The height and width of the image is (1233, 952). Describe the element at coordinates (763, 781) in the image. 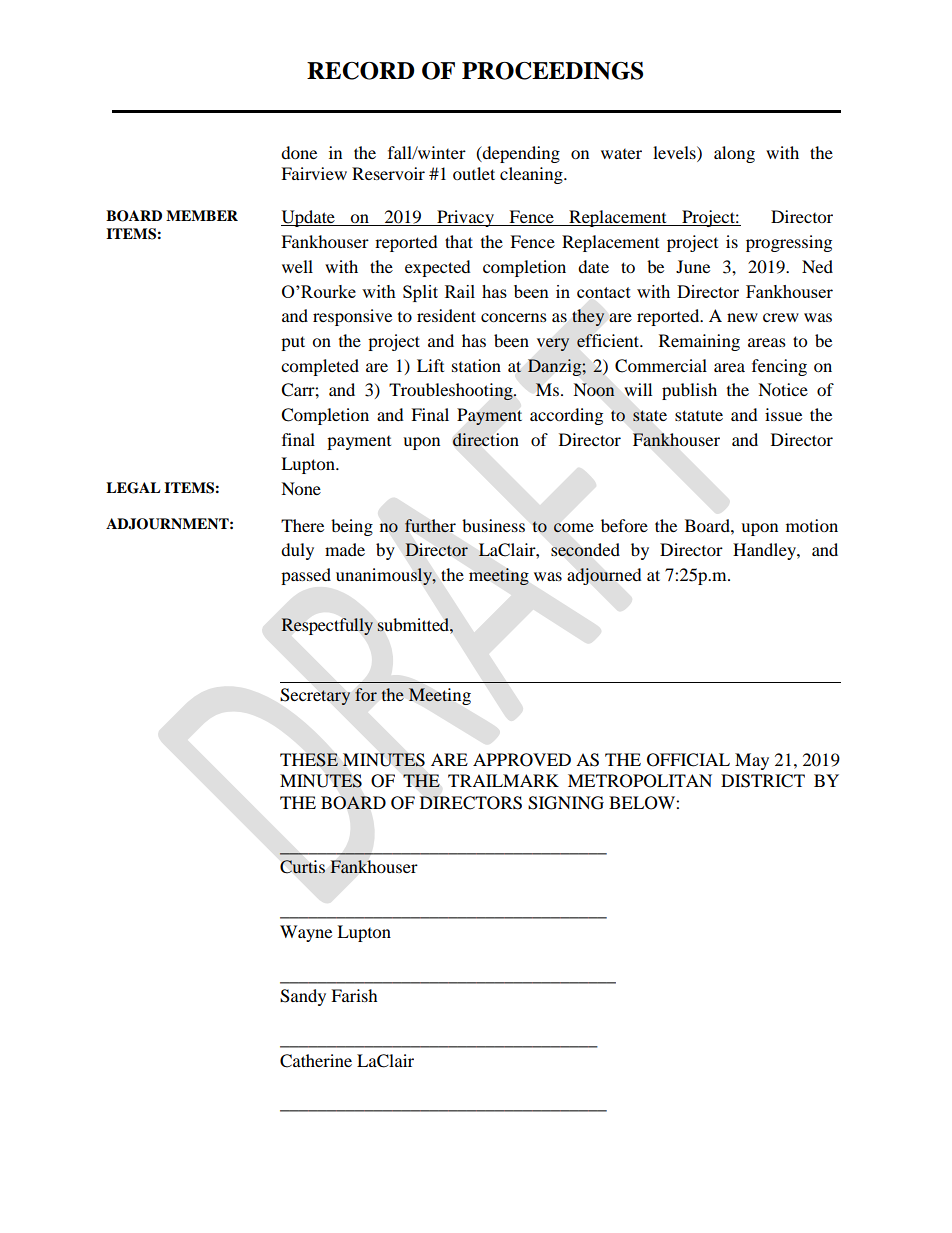

I see `DISTRICT` at that location.
